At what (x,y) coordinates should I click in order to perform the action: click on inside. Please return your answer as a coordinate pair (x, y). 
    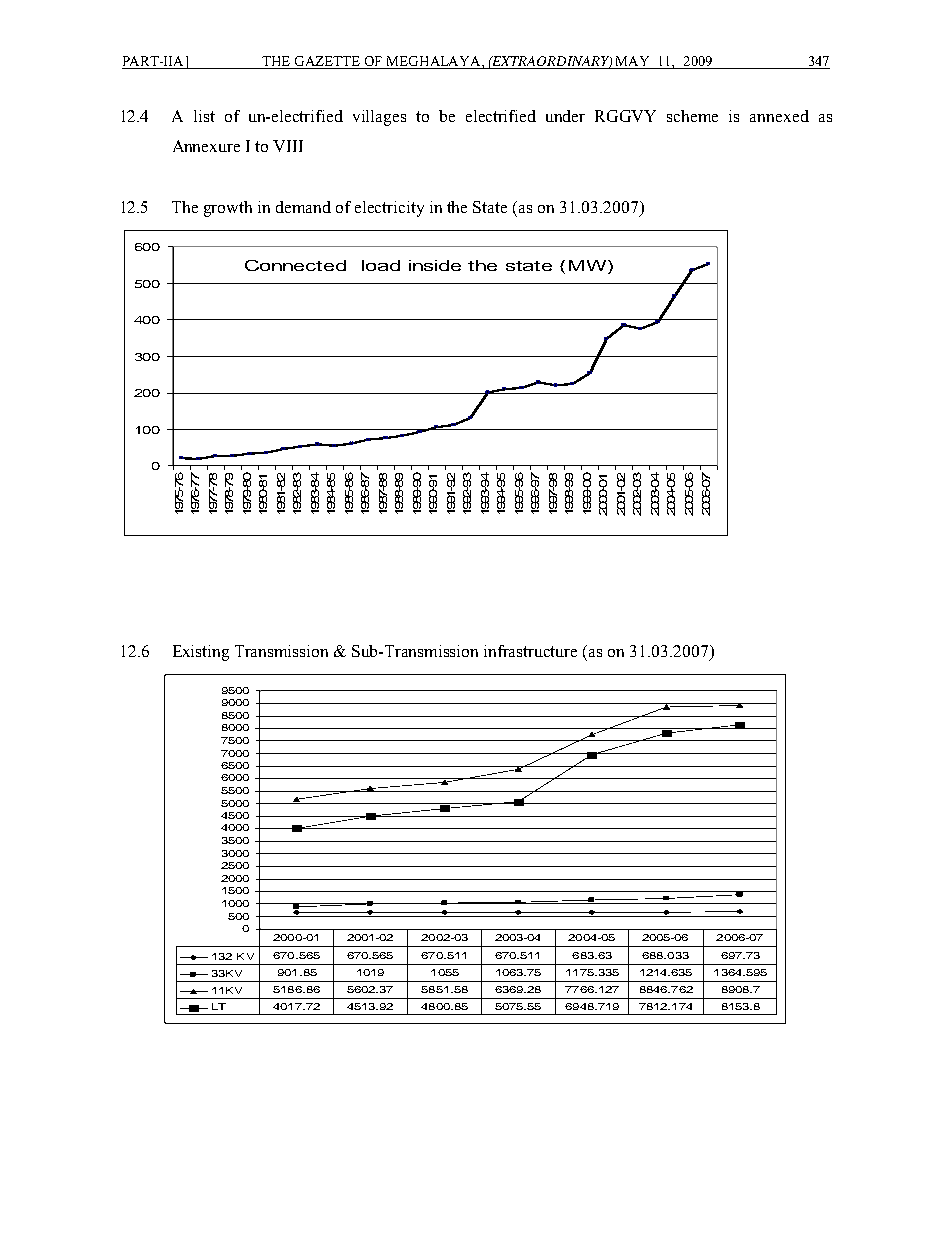
    Looking at the image, I should click on (435, 265).
